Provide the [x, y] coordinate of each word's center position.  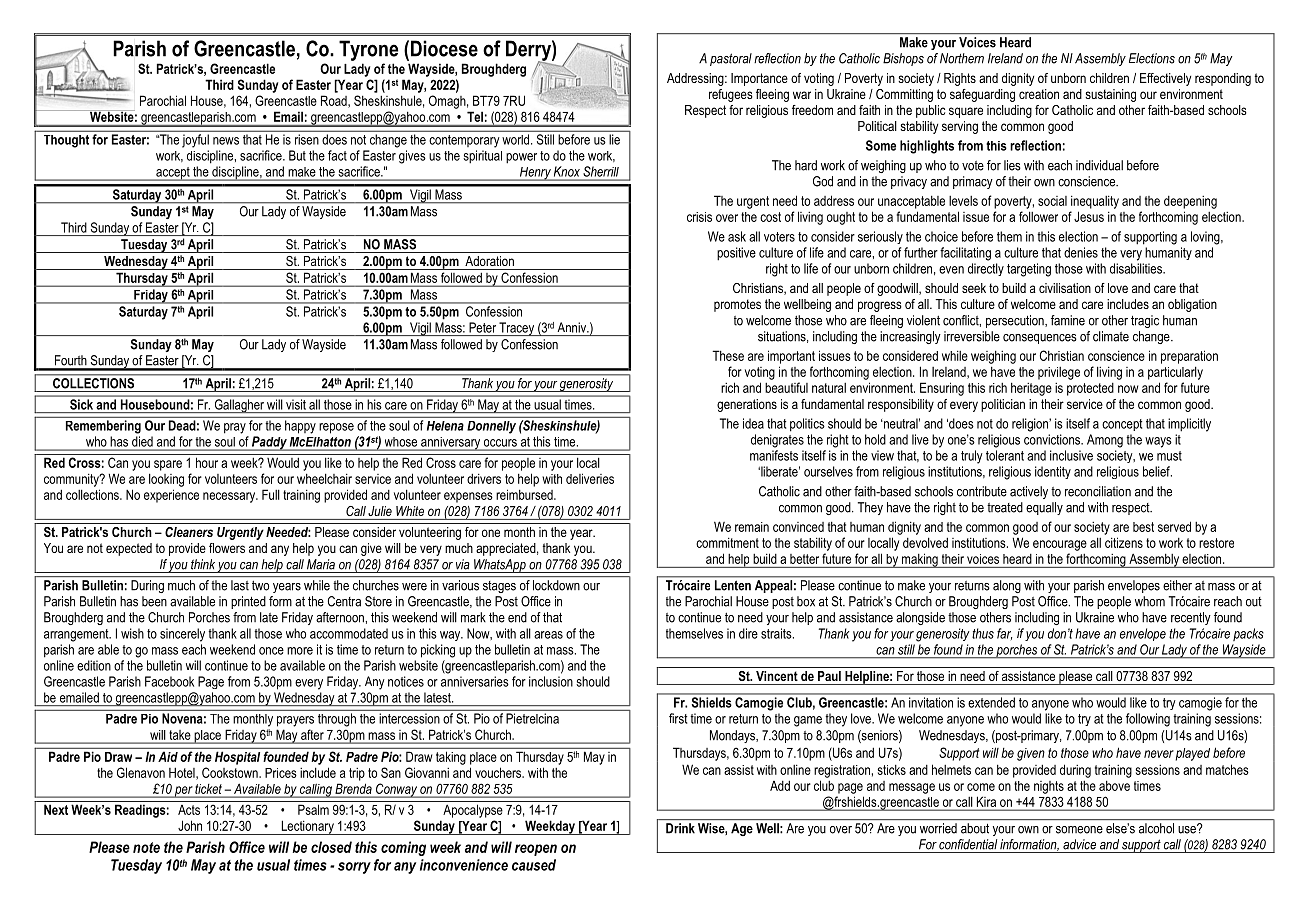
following [1148, 720]
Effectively [1165, 79]
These [728, 355]
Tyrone [368, 50]
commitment [727, 542]
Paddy [269, 443]
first [678, 718]
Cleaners [189, 532]
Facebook [169, 681]
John [190, 825]
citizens [1124, 542]
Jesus [1089, 216]
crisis [699, 217]
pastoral [731, 59]
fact [337, 155]
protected [1090, 389]
